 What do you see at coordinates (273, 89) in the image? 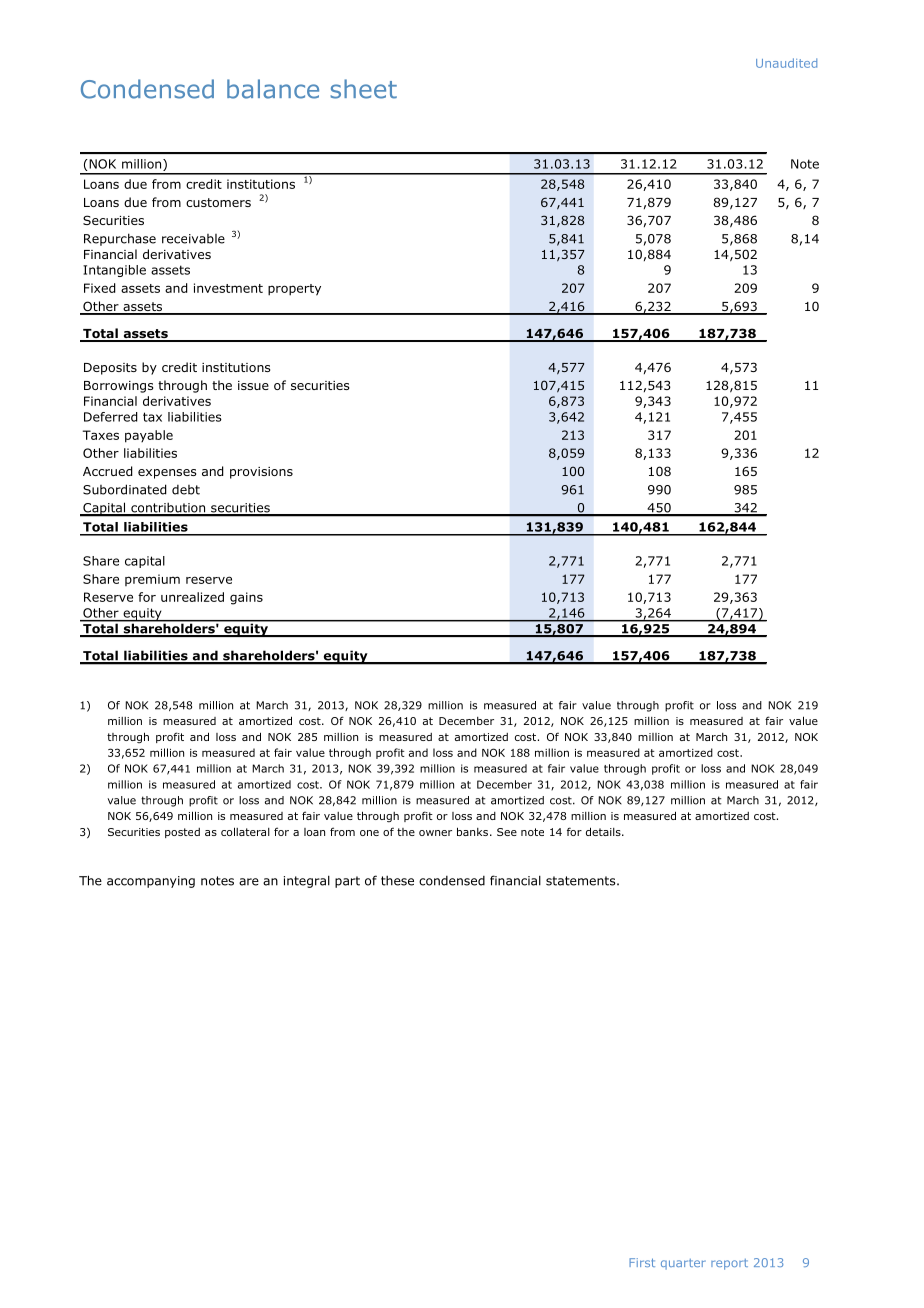
I see `balance` at bounding box center [273, 89].
